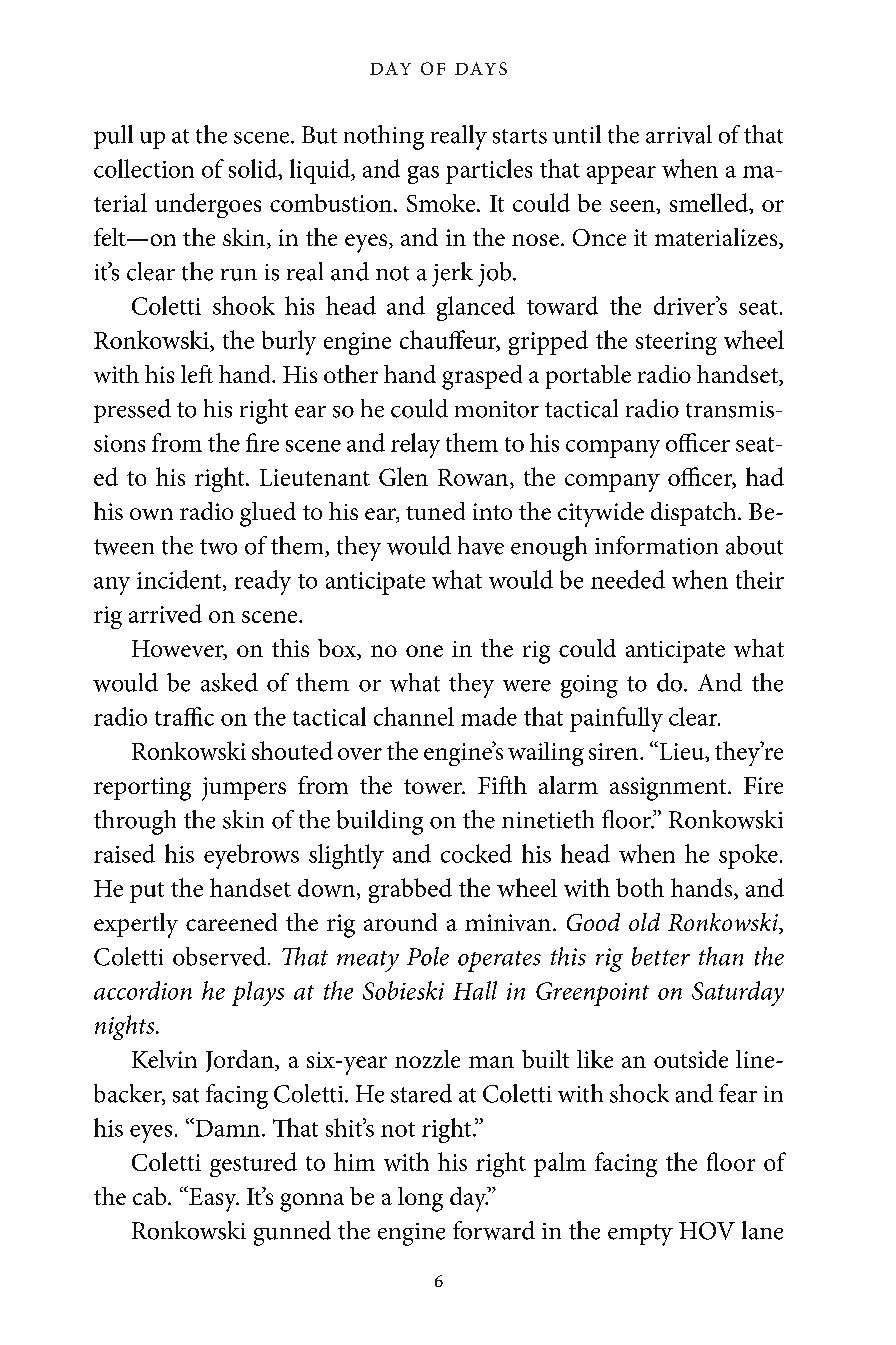 This page has width=896, height=1345. Describe the element at coordinates (679, 134) in the page. I see `arrival` at that location.
